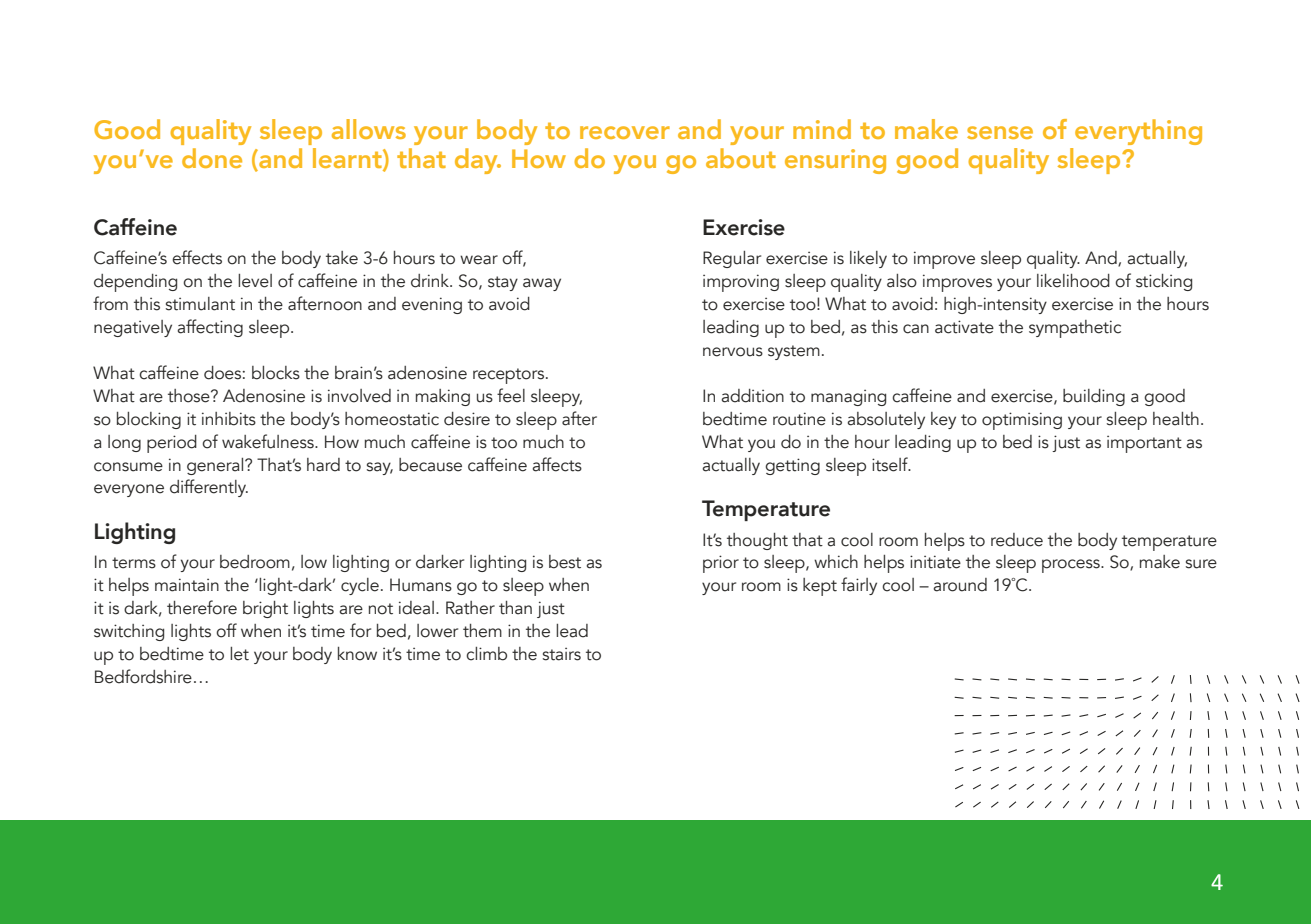 The image size is (1311, 924). I want to click on reduce, so click(1017, 540).
